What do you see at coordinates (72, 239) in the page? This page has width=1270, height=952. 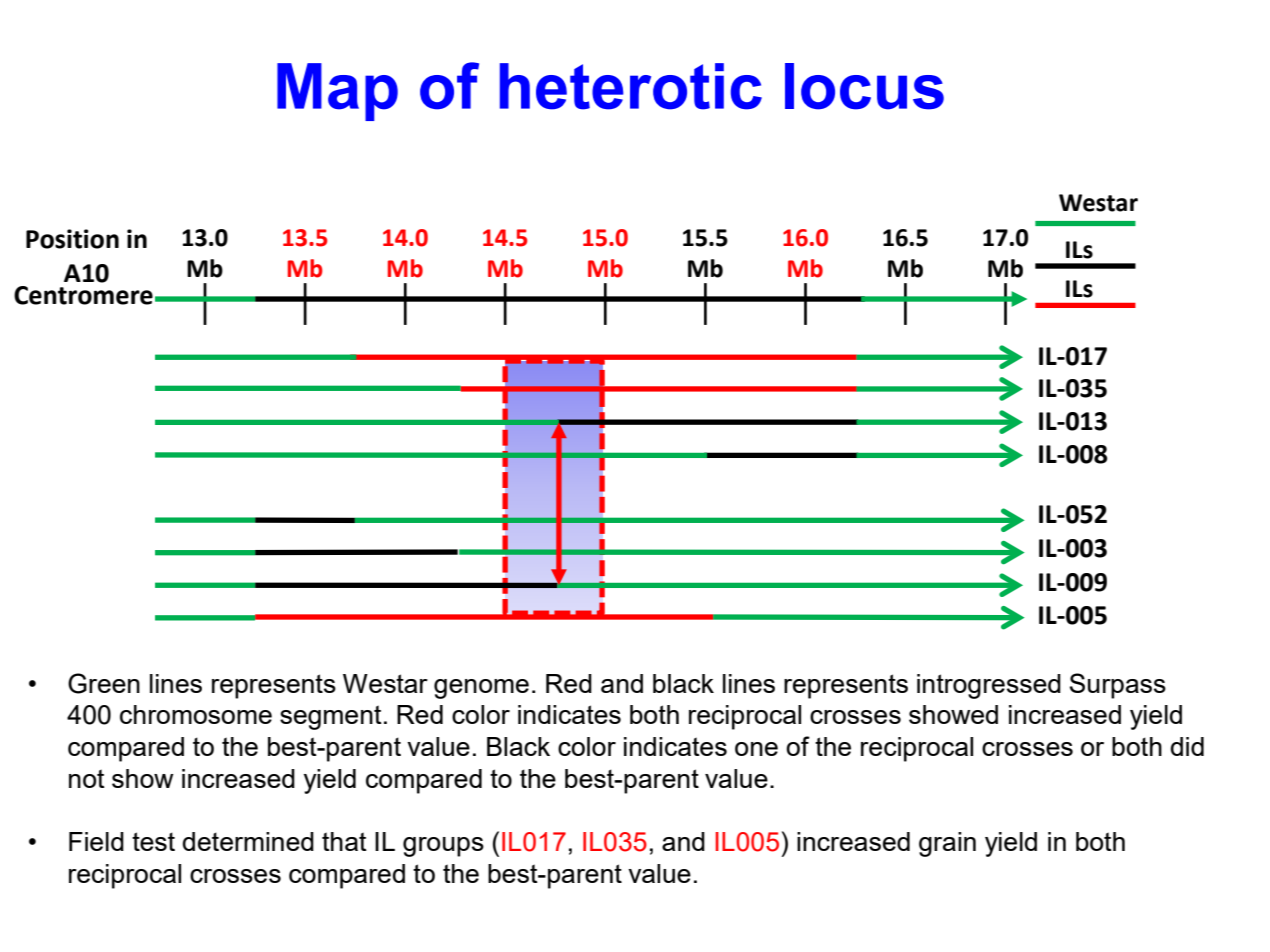 I see `Position` at bounding box center [72, 239].
